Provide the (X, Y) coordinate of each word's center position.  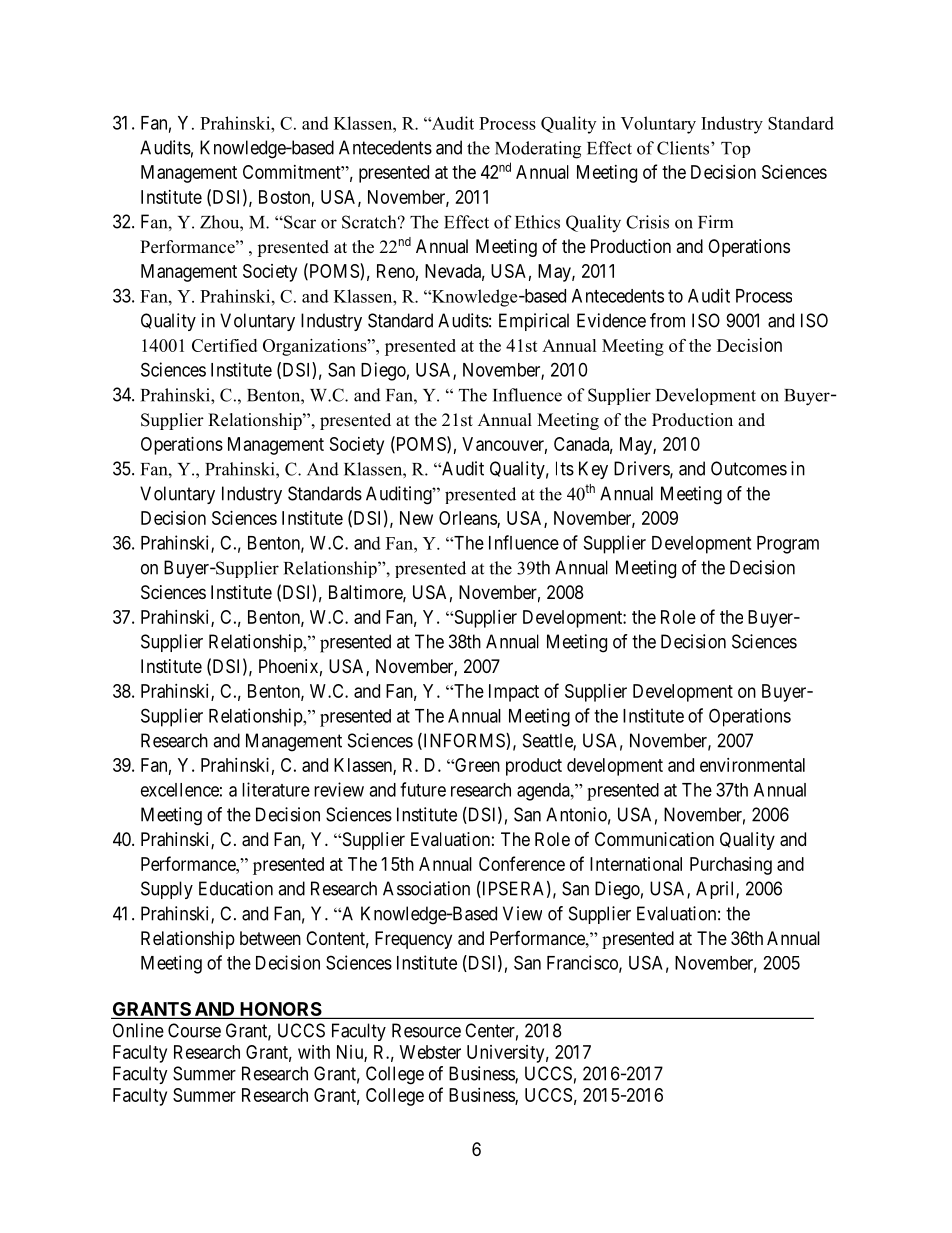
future (423, 789)
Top (735, 150)
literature (276, 789)
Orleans (468, 519)
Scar (299, 222)
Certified (224, 345)
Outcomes (749, 468)
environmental (752, 765)
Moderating (538, 150)
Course (194, 1030)
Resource (426, 1030)
